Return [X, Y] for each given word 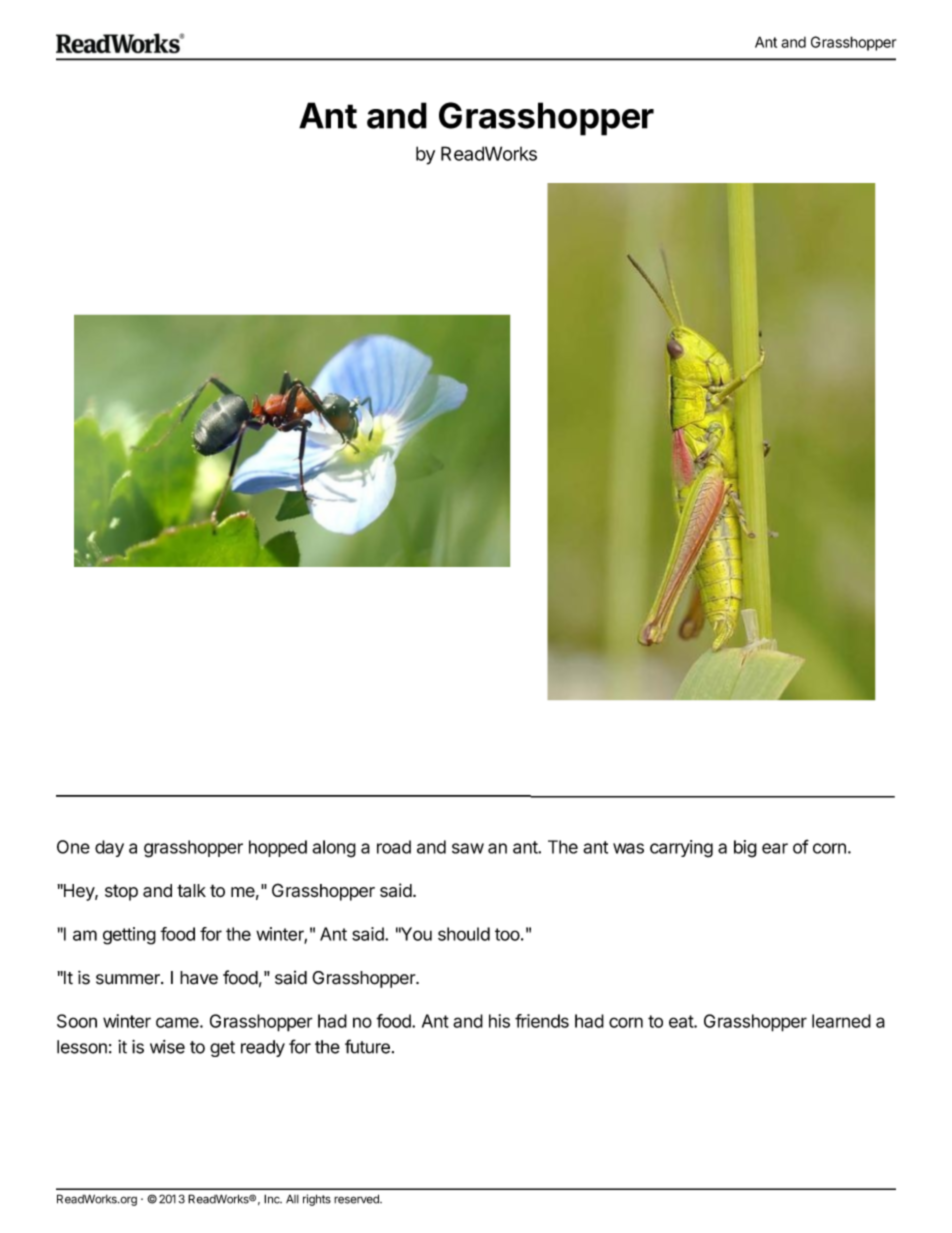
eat [682, 1021]
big [745, 849]
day [109, 848]
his [499, 1021]
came [178, 1022]
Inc [273, 1199]
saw [468, 848]
